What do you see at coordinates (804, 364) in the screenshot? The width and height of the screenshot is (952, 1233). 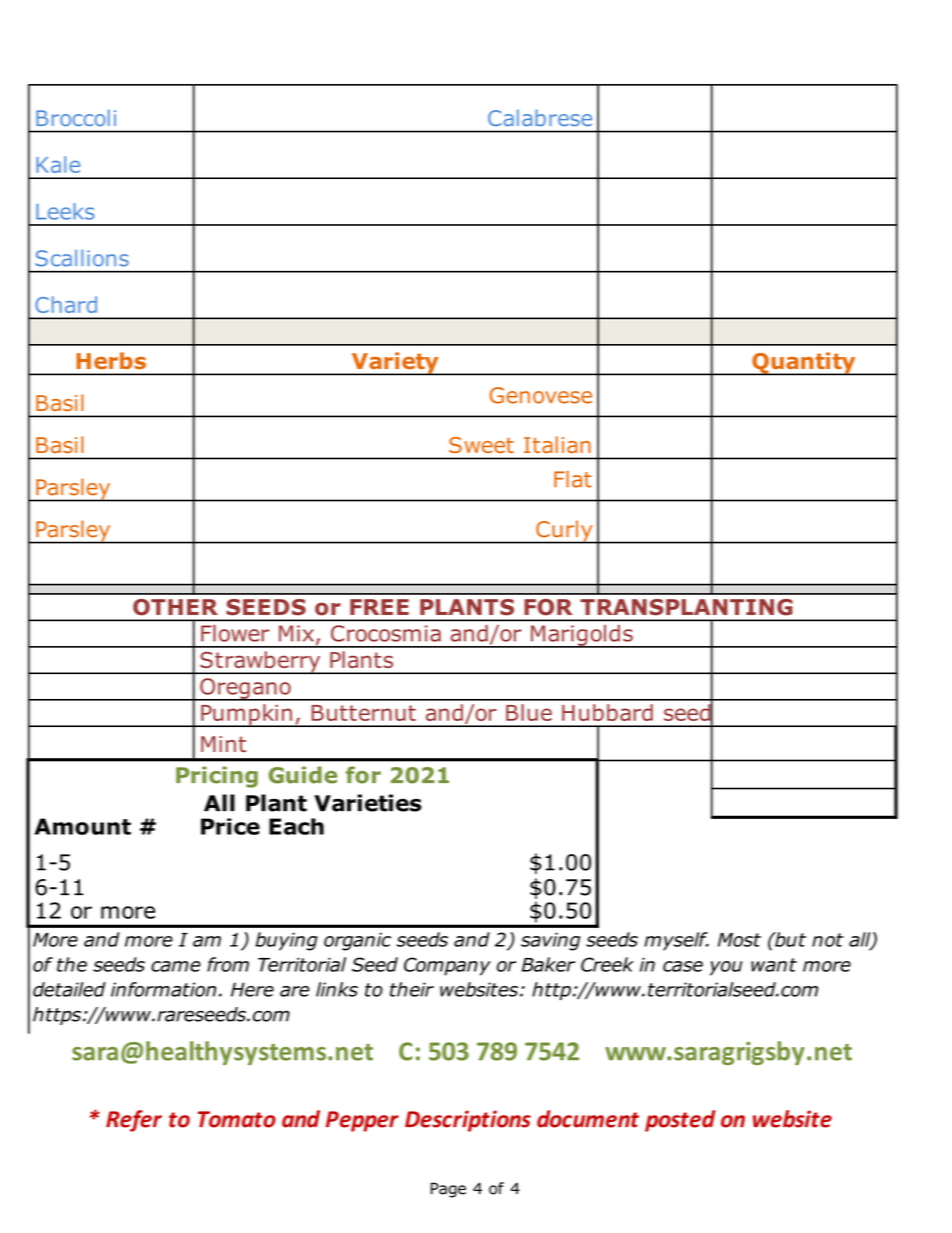 I see `Quantity` at bounding box center [804, 364].
